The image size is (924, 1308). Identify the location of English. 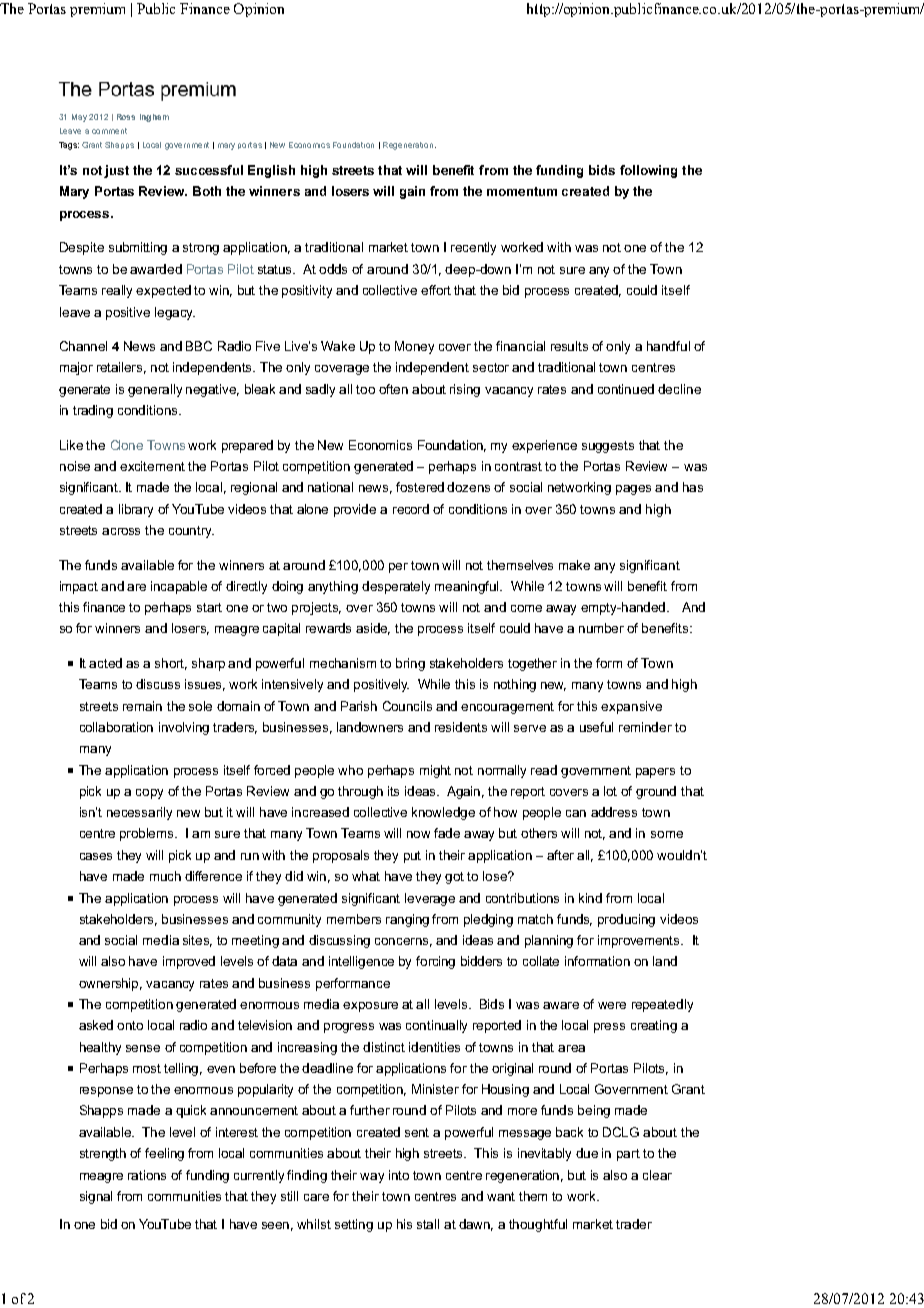
(271, 171).
